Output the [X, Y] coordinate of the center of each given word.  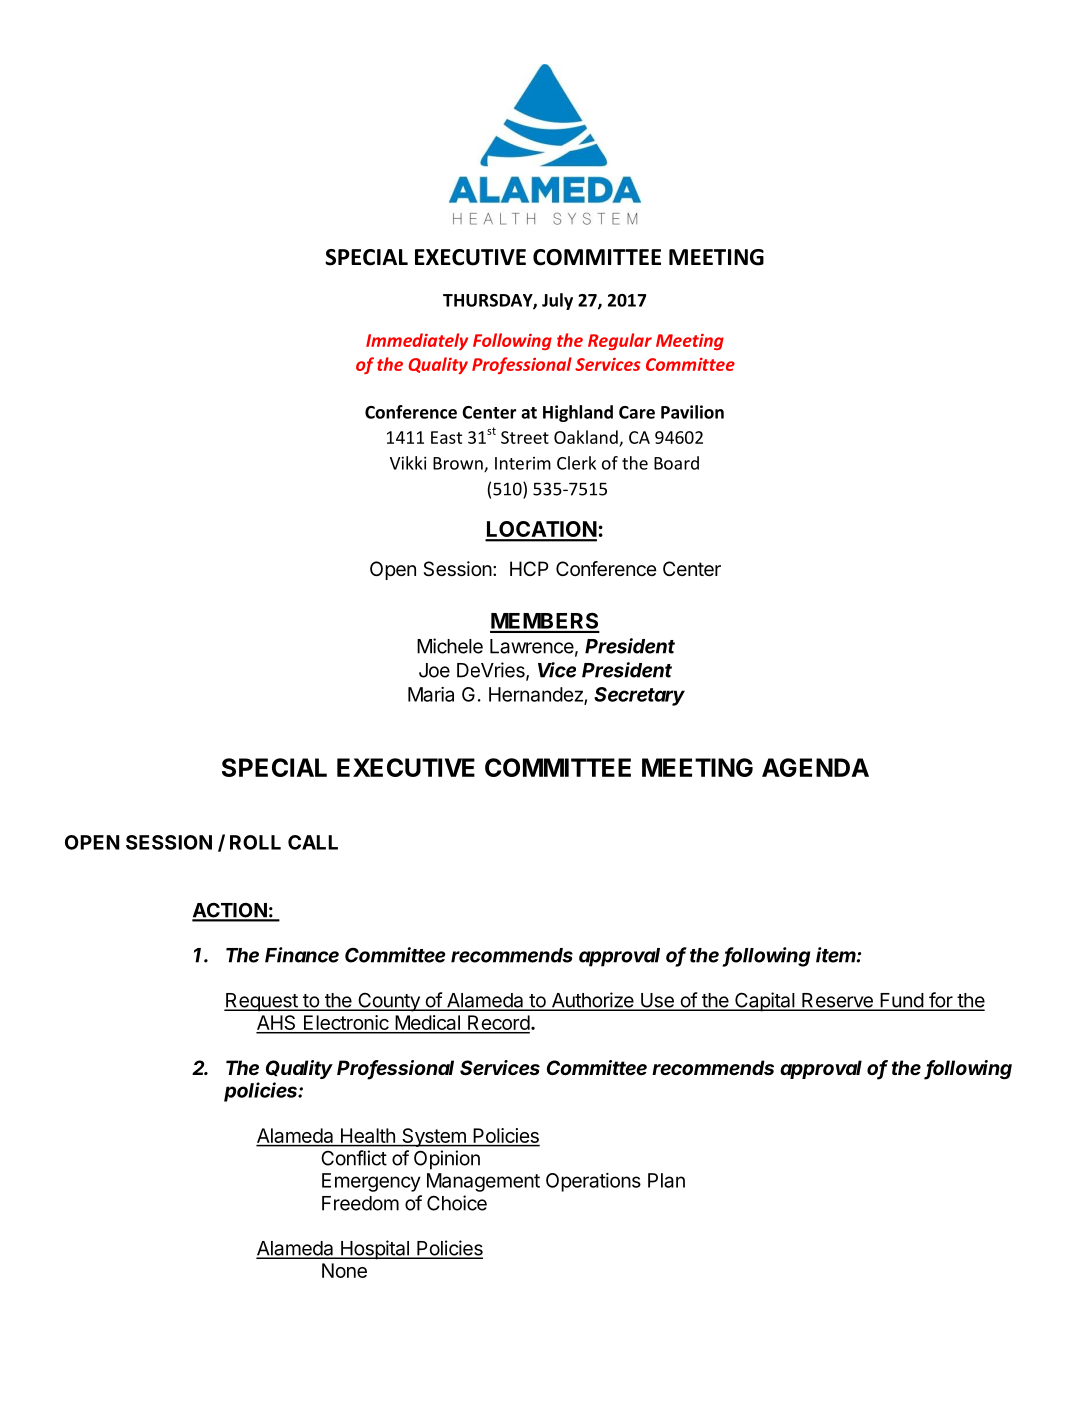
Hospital [374, 1250]
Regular [620, 341]
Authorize [592, 1001]
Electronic [346, 1024]
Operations [593, 1182]
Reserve [837, 1001]
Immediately [417, 341]
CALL [313, 842]
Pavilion [692, 412]
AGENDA [815, 767]
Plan [666, 1180]
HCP [529, 568]
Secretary [639, 696]
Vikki [408, 463]
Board [676, 463]
